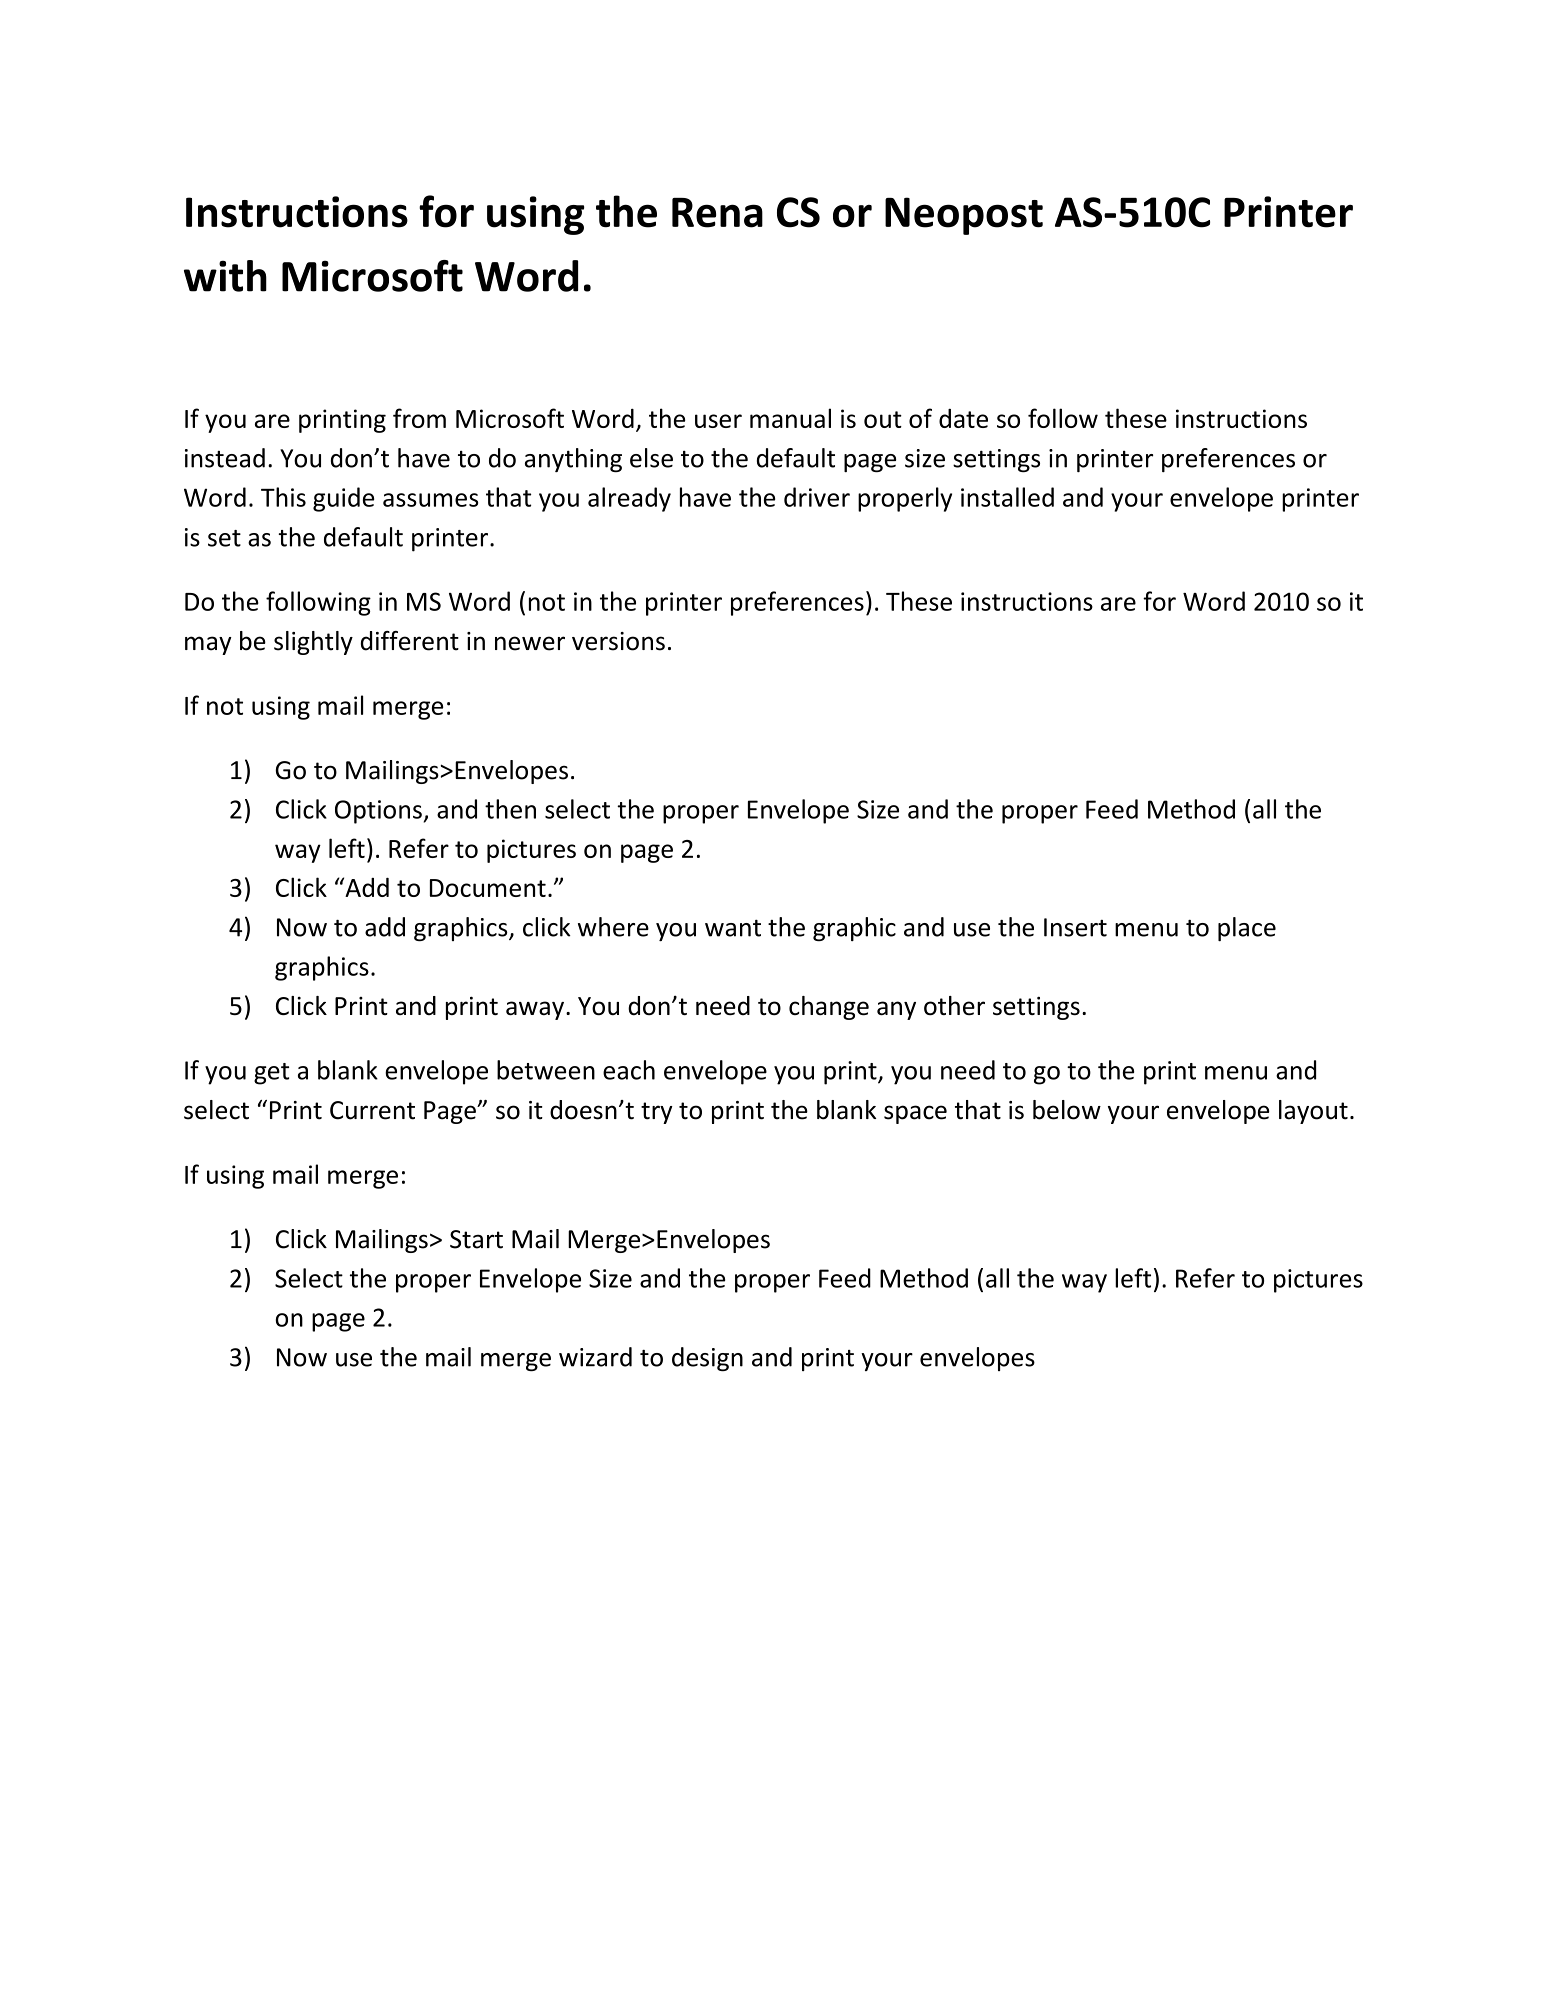  I want to click on with, so click(225, 276).
